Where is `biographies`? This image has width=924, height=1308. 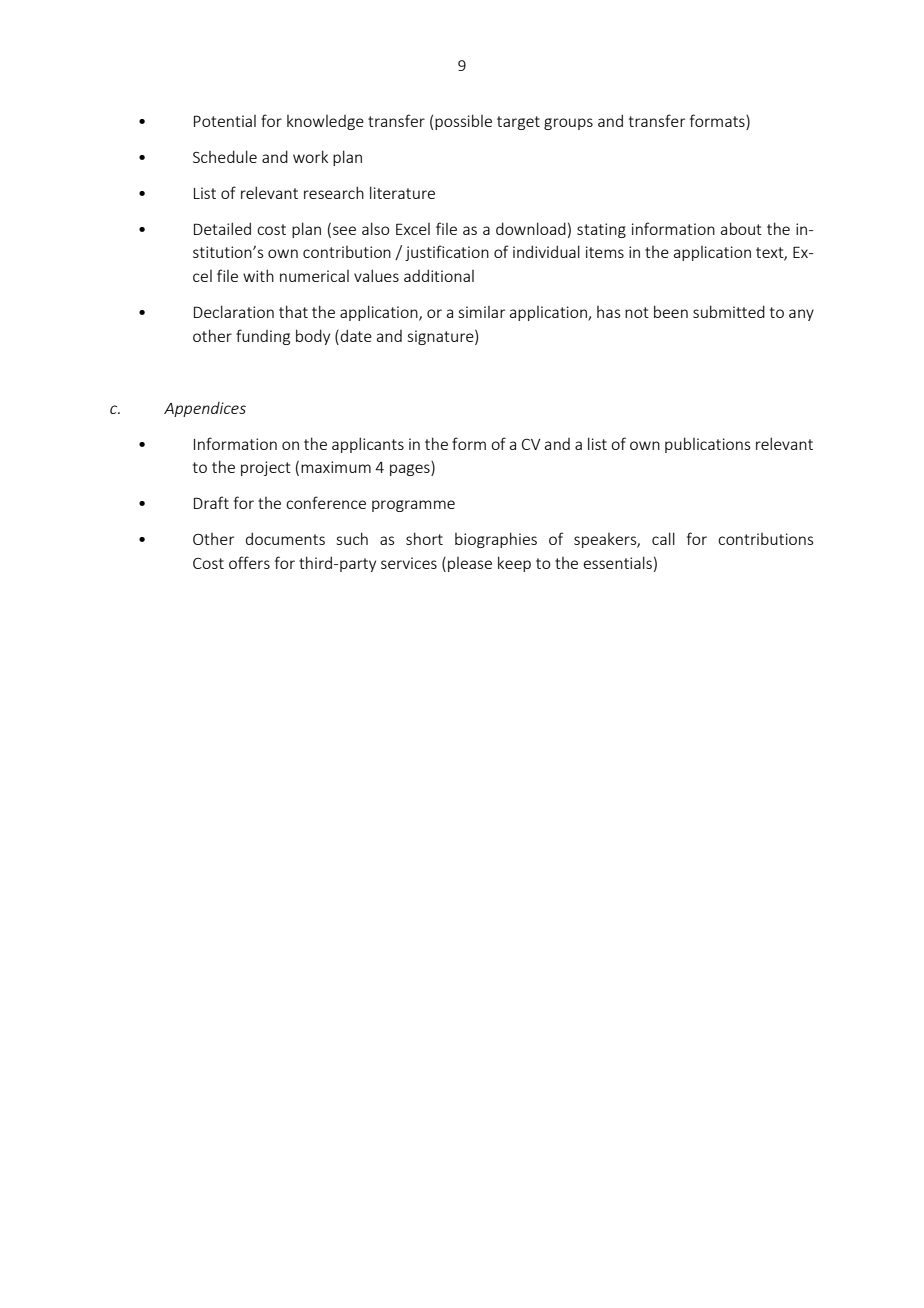
biographies is located at coordinates (496, 540).
